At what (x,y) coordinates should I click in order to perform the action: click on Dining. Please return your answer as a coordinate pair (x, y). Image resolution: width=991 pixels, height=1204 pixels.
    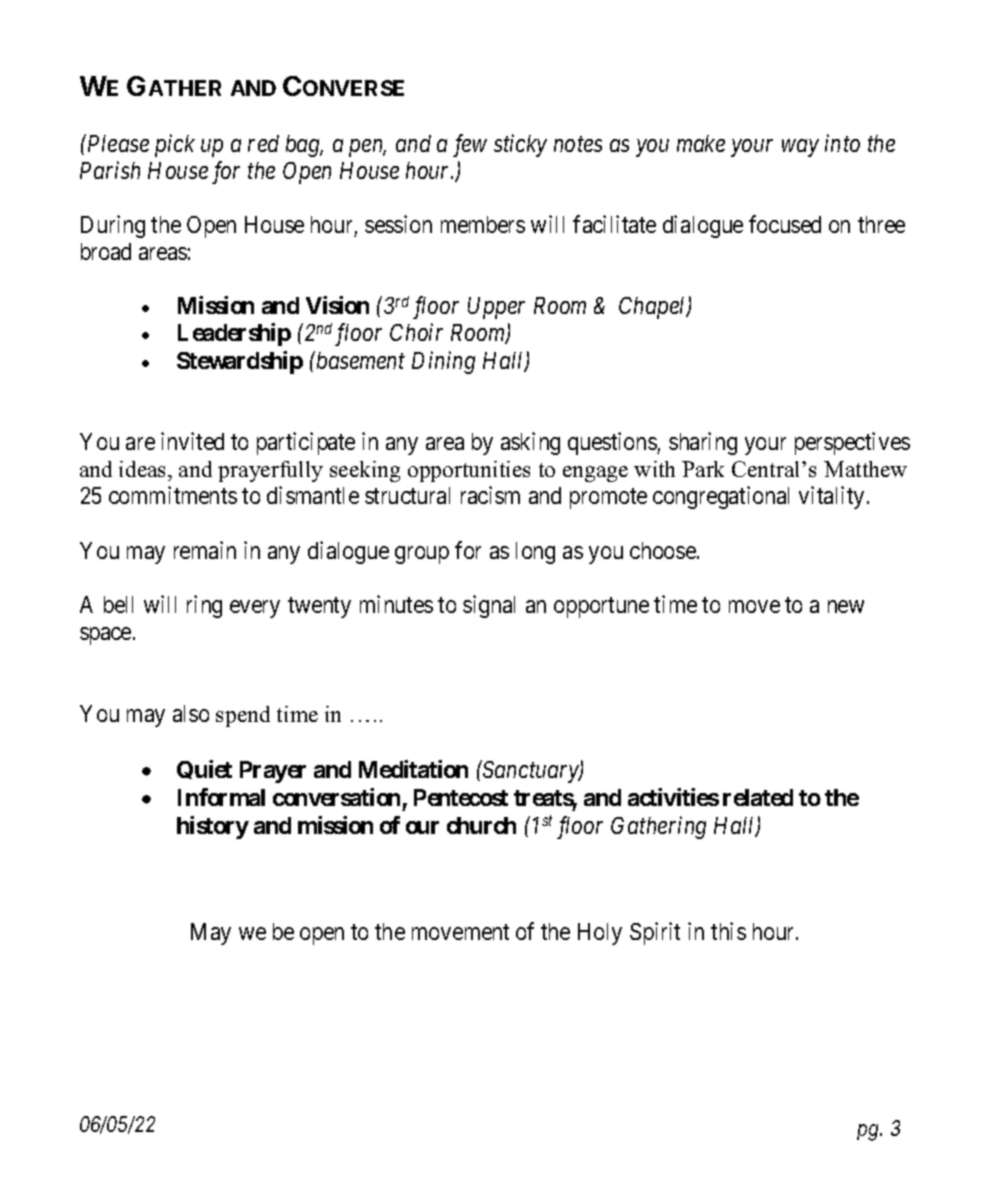
    Looking at the image, I should click on (443, 362).
